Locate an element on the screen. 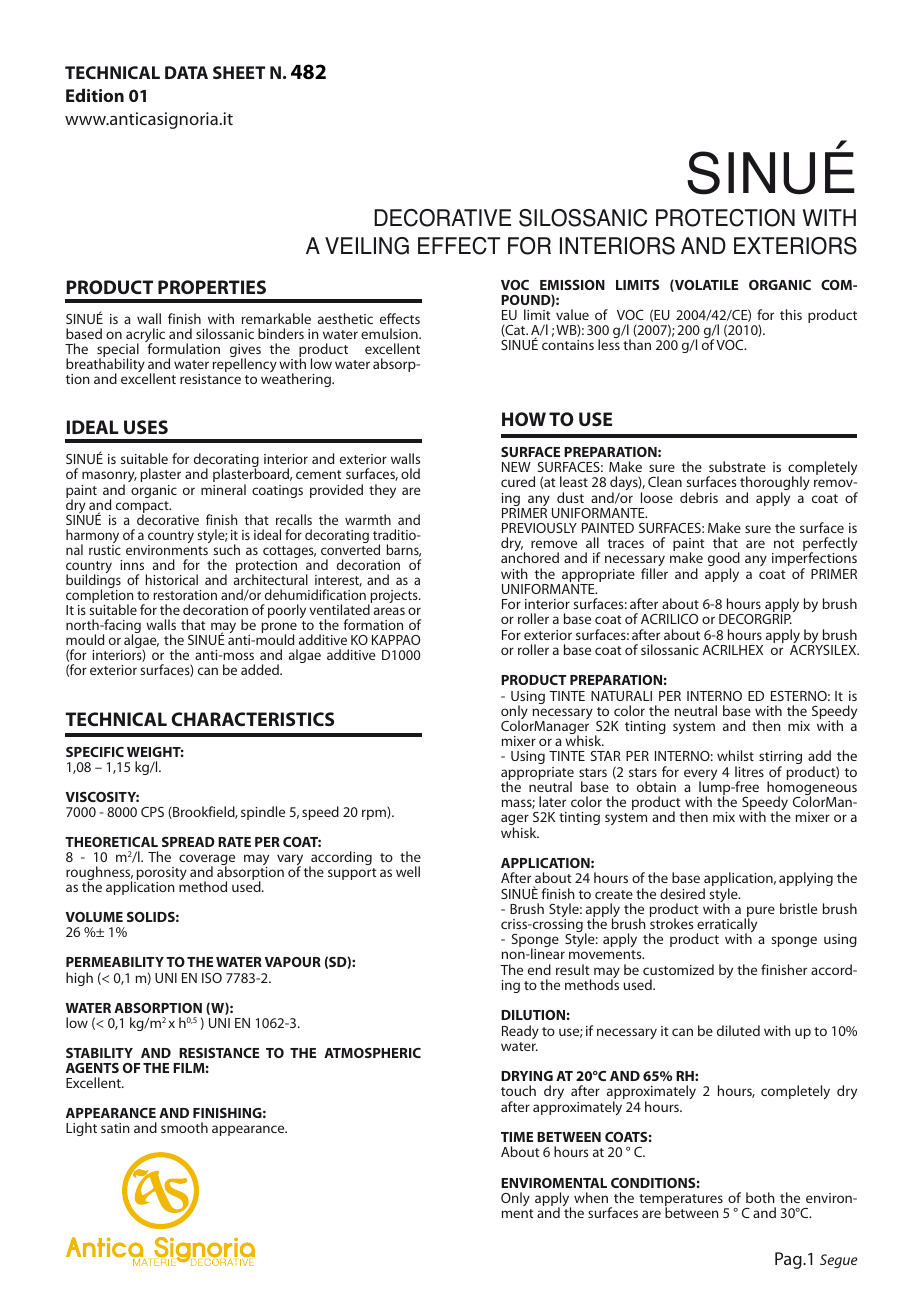 This screenshot has width=924, height=1308. added is located at coordinates (261, 669).
